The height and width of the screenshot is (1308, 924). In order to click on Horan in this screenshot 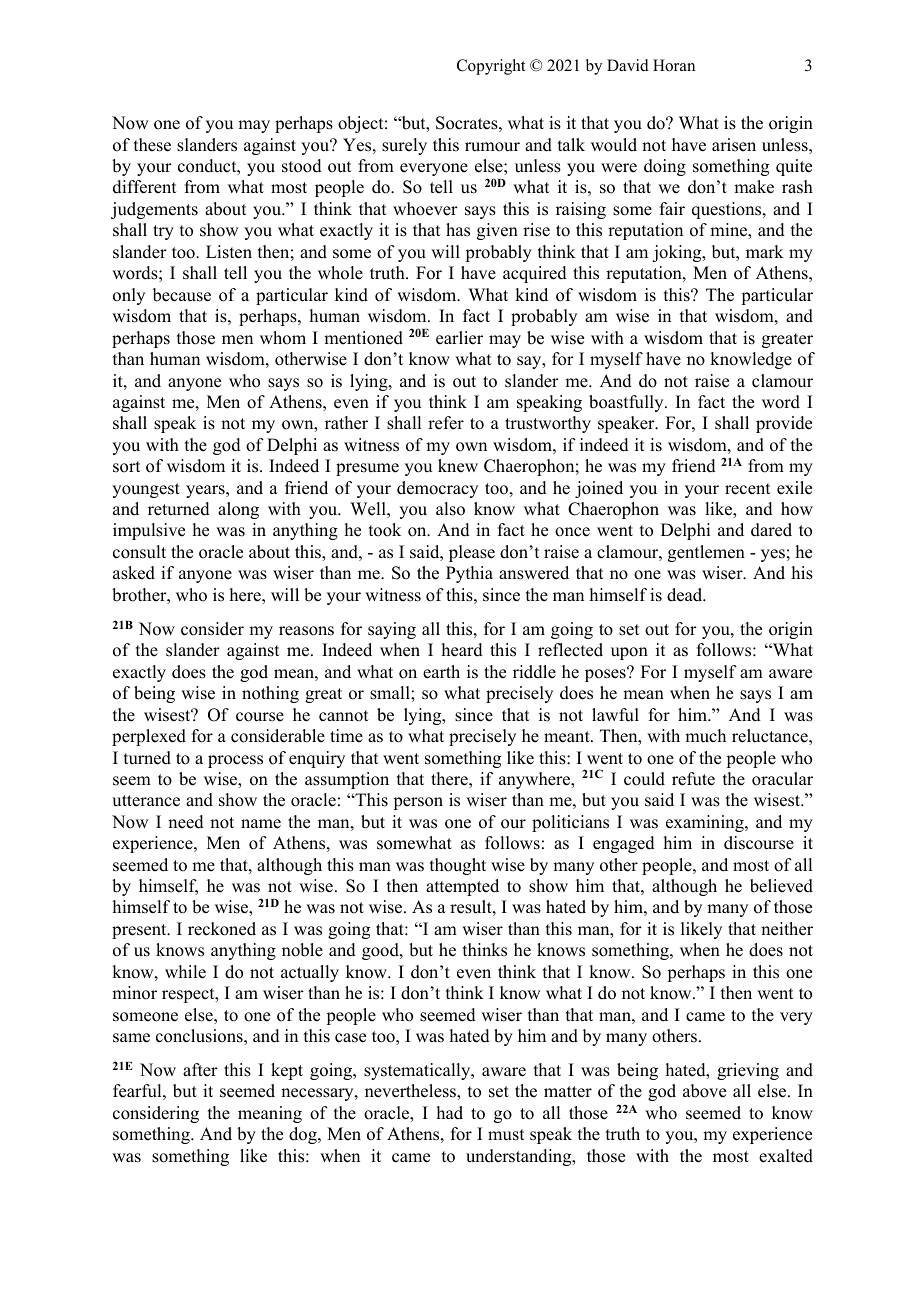, I will do `click(674, 65)`.
